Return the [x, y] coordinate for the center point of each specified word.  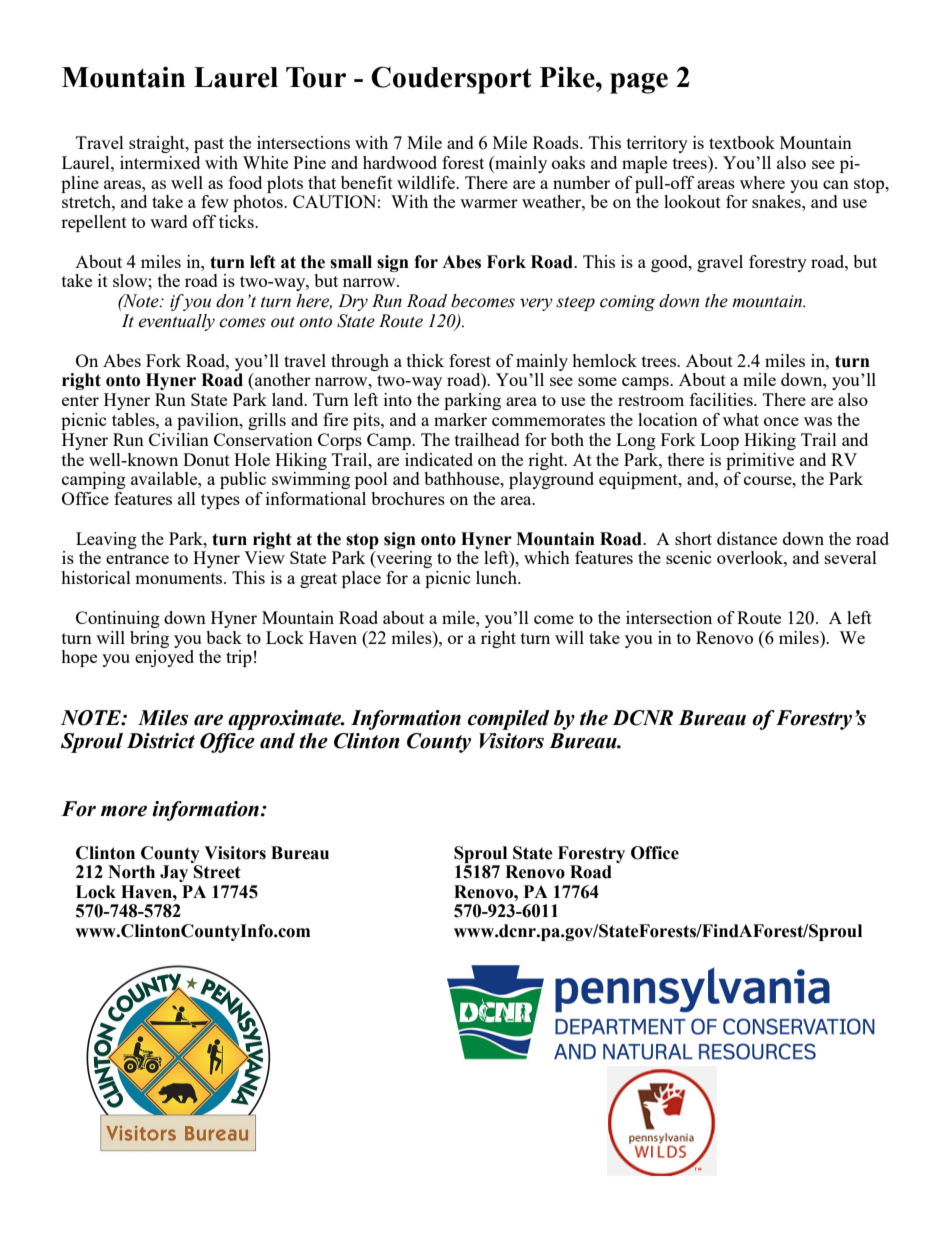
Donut [206, 459]
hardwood [400, 162]
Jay [174, 873]
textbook [742, 142]
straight [158, 144]
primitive [760, 461]
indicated [439, 459]
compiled [509, 720]
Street [217, 872]
